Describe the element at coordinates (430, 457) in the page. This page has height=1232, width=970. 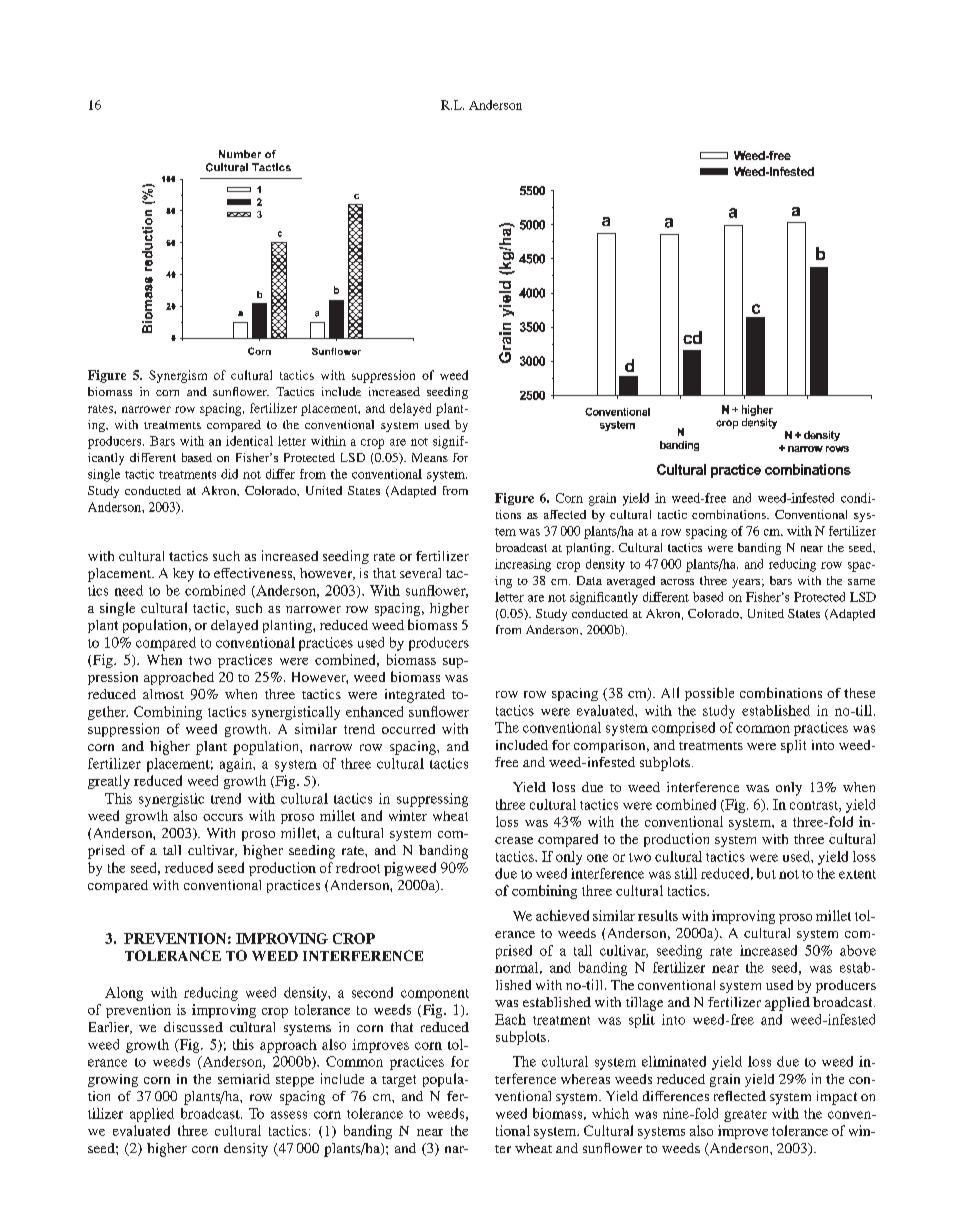
I see `Means` at that location.
